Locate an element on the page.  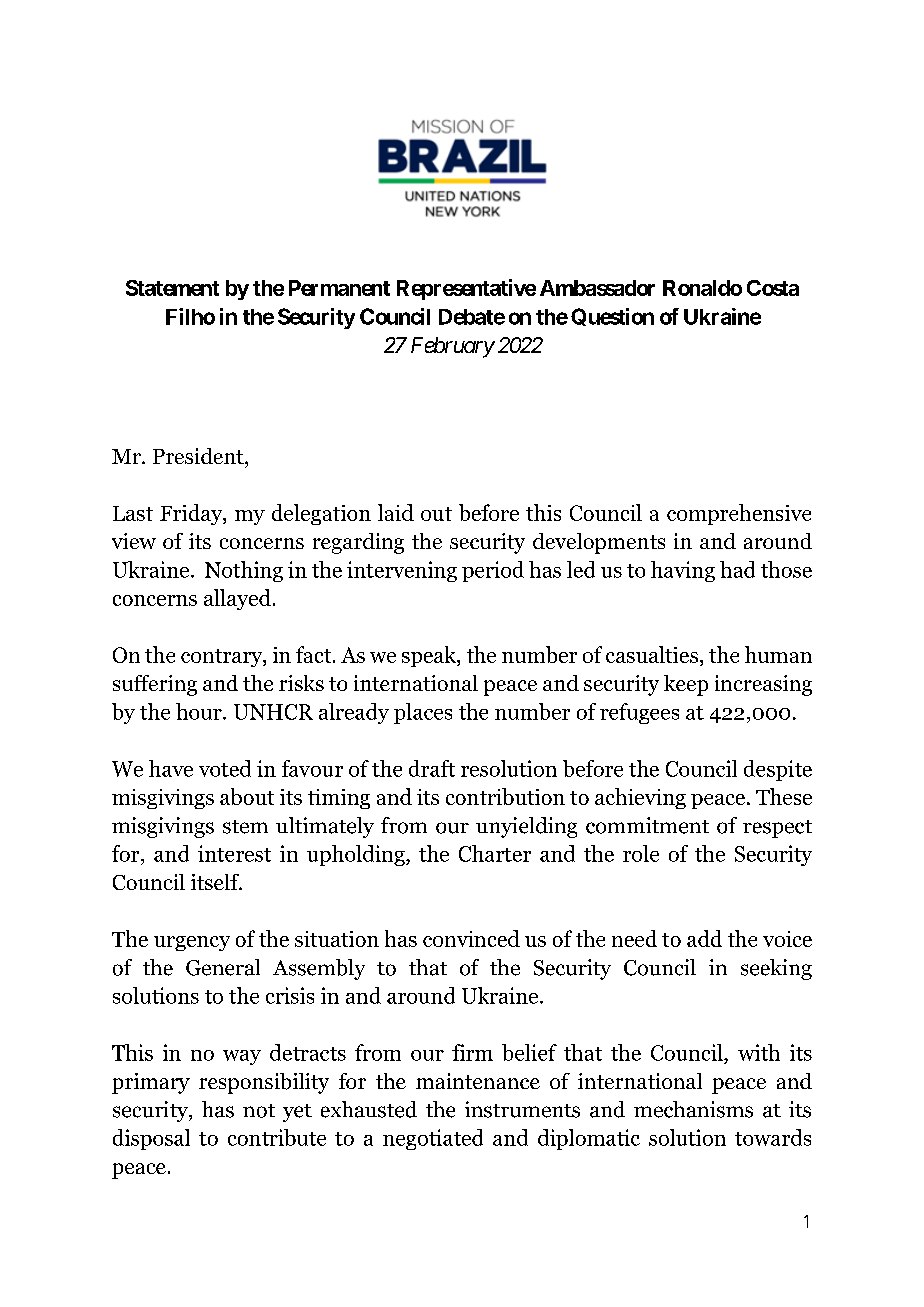
laid is located at coordinates (396, 512).
